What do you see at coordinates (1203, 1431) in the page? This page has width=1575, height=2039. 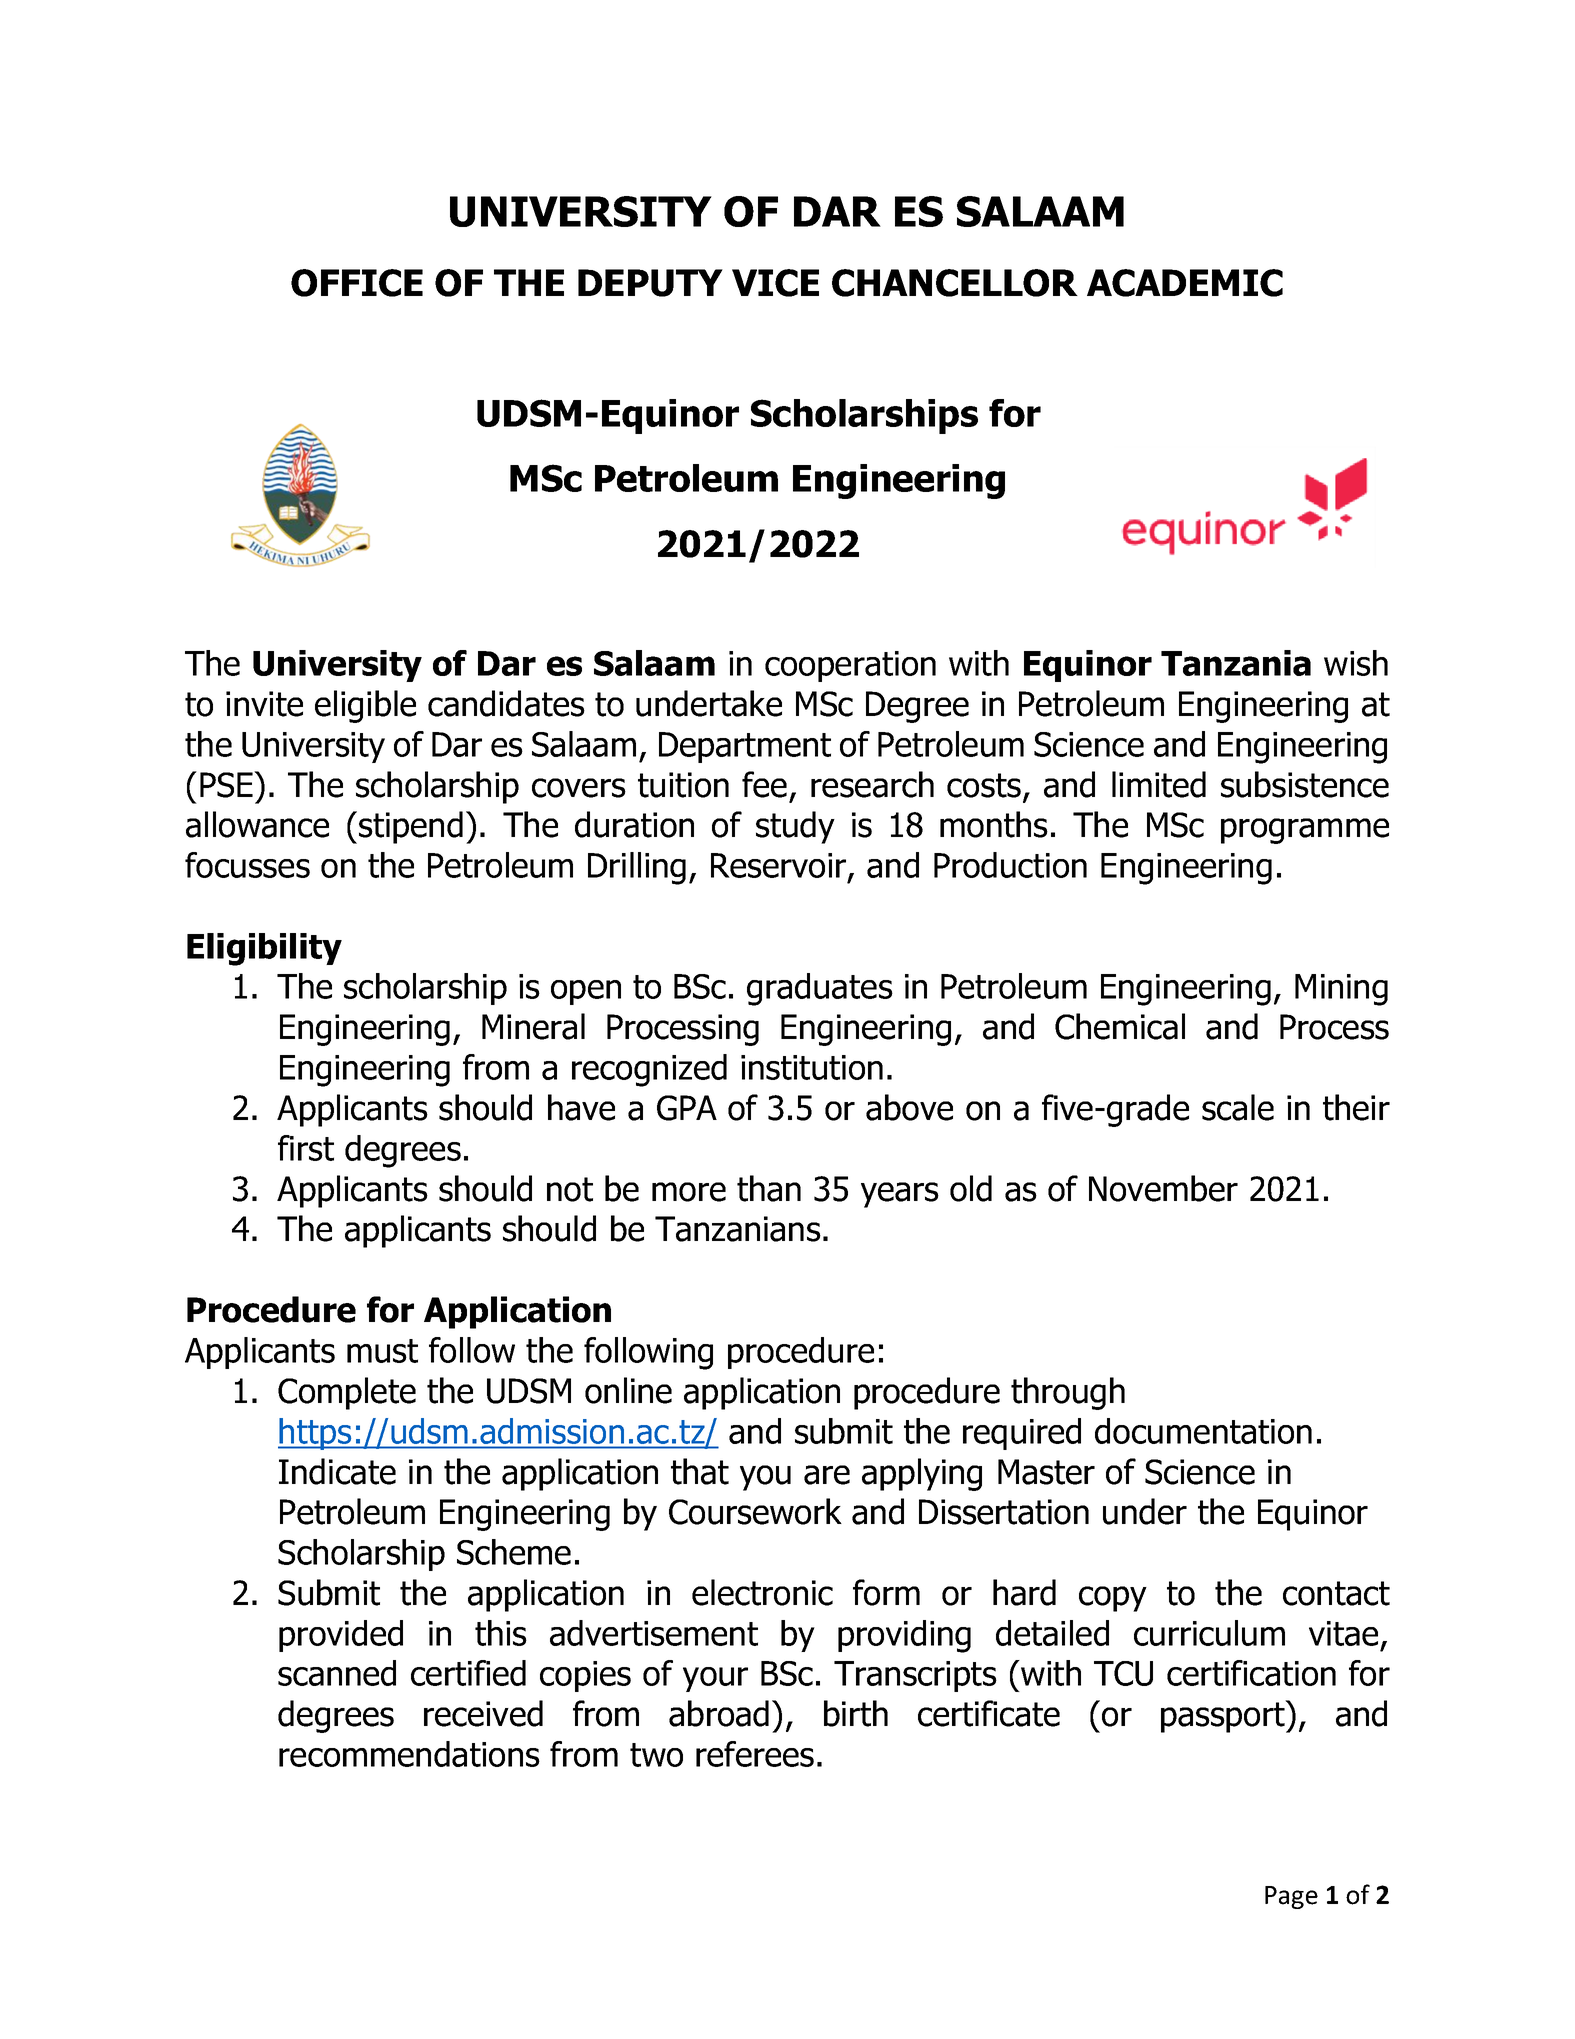 I see `documentation` at bounding box center [1203, 1431].
